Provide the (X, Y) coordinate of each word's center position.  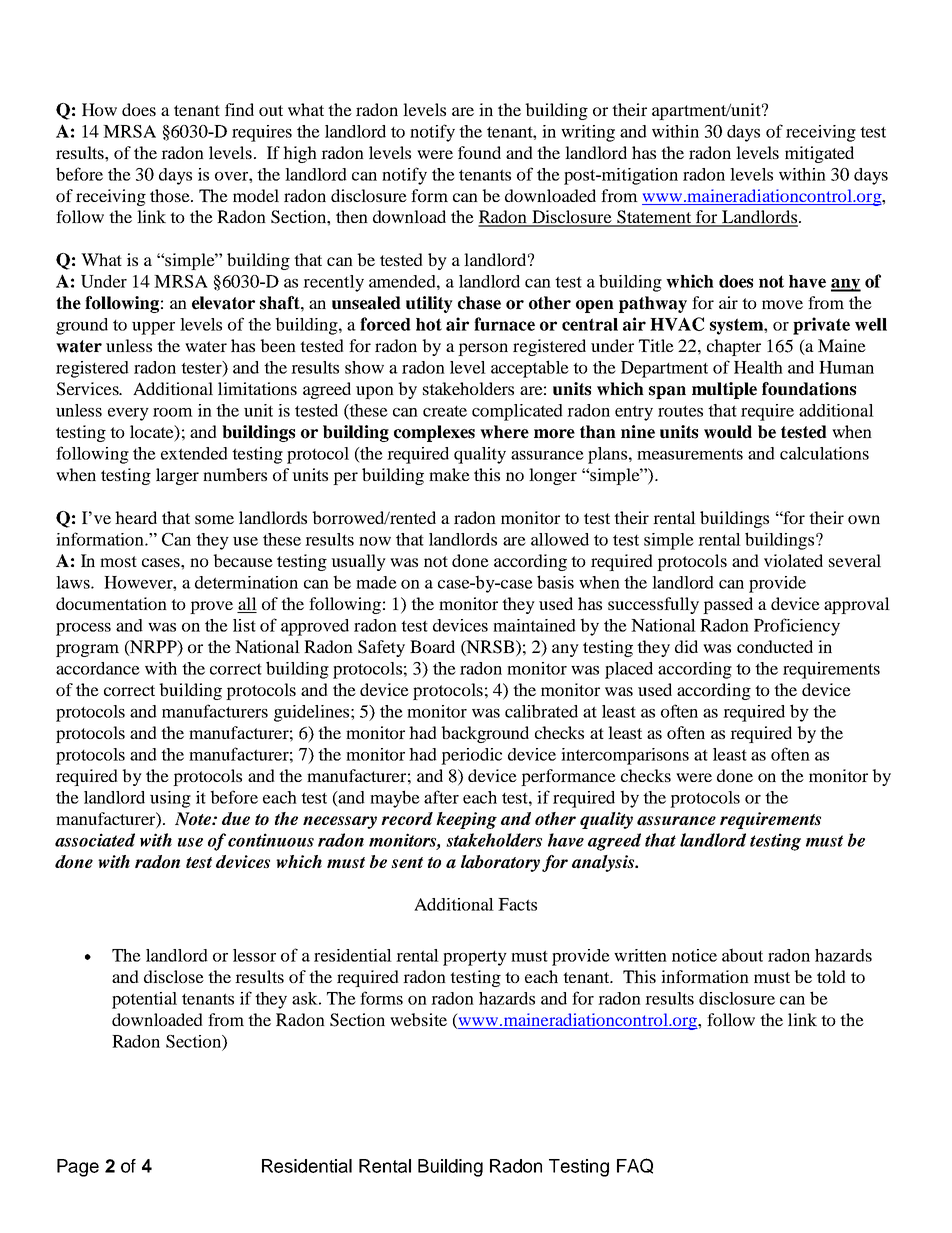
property (475, 958)
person (483, 349)
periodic (471, 756)
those (171, 195)
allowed (560, 539)
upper (153, 328)
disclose (174, 976)
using (170, 799)
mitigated (819, 154)
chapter (734, 347)
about (742, 955)
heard (136, 517)
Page (78, 1168)
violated (793, 560)
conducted (775, 646)
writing (588, 133)
